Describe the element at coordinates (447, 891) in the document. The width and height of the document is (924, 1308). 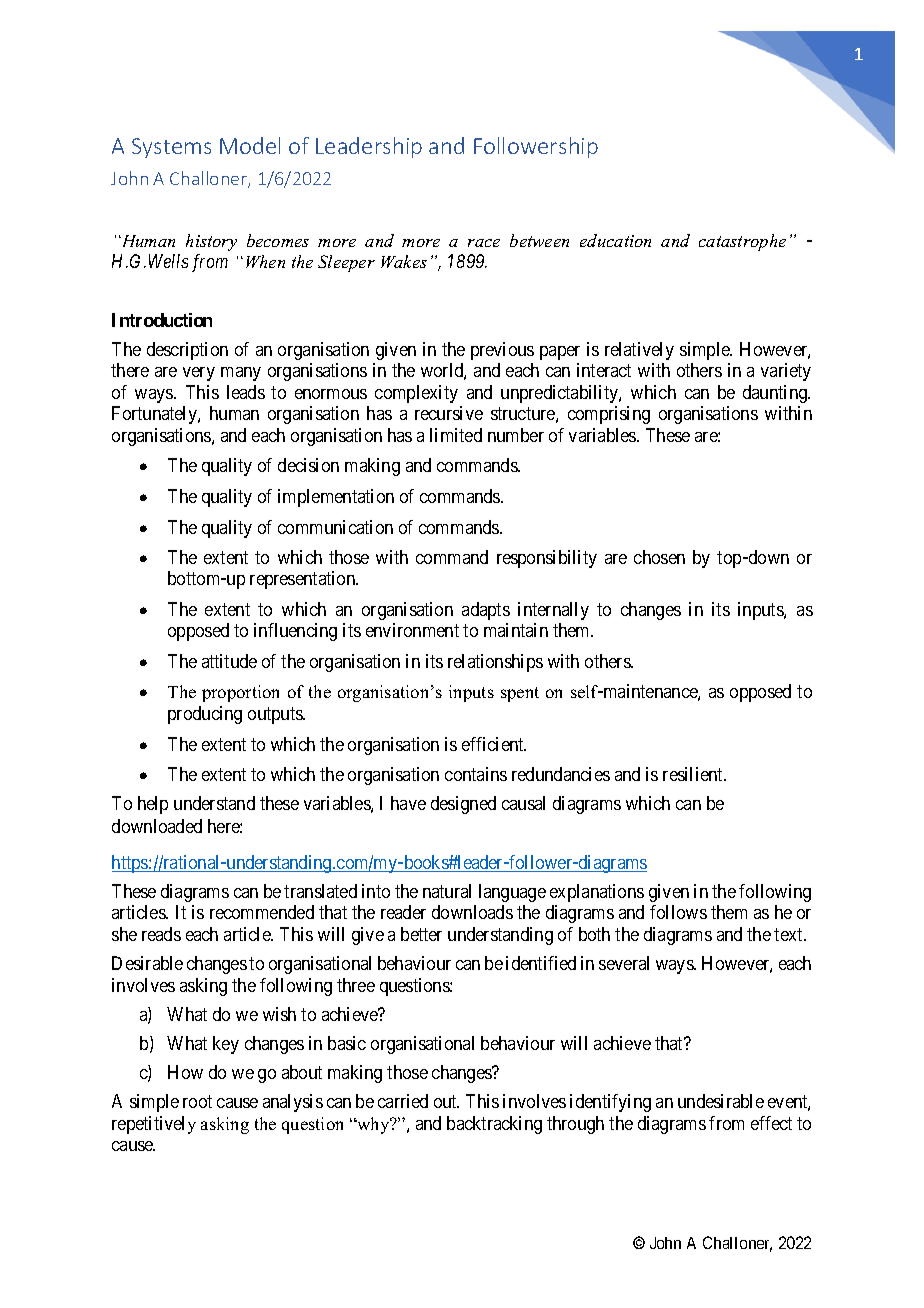
I see `natural` at that location.
